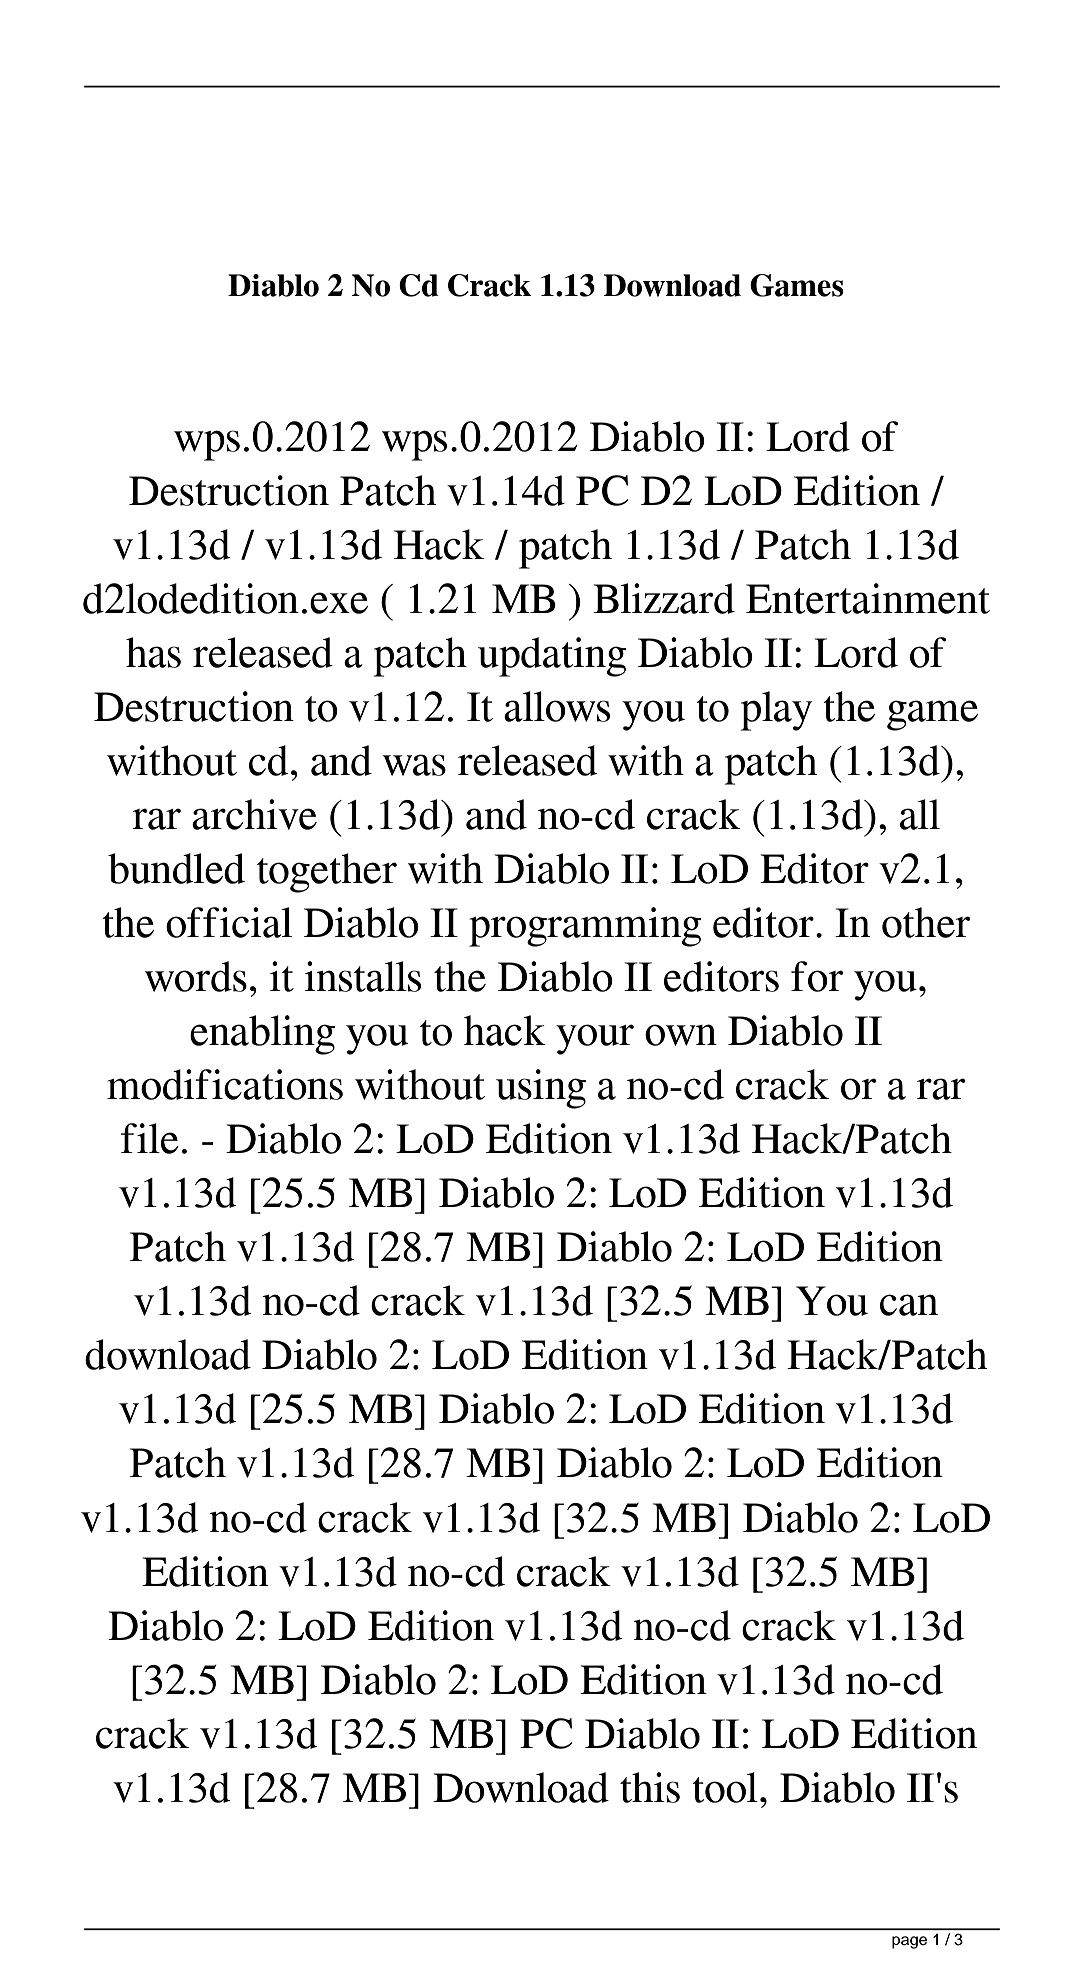 This document has width=1084, height=1986. What do you see at coordinates (909, 1942) in the document?
I see `page` at bounding box center [909, 1942].
